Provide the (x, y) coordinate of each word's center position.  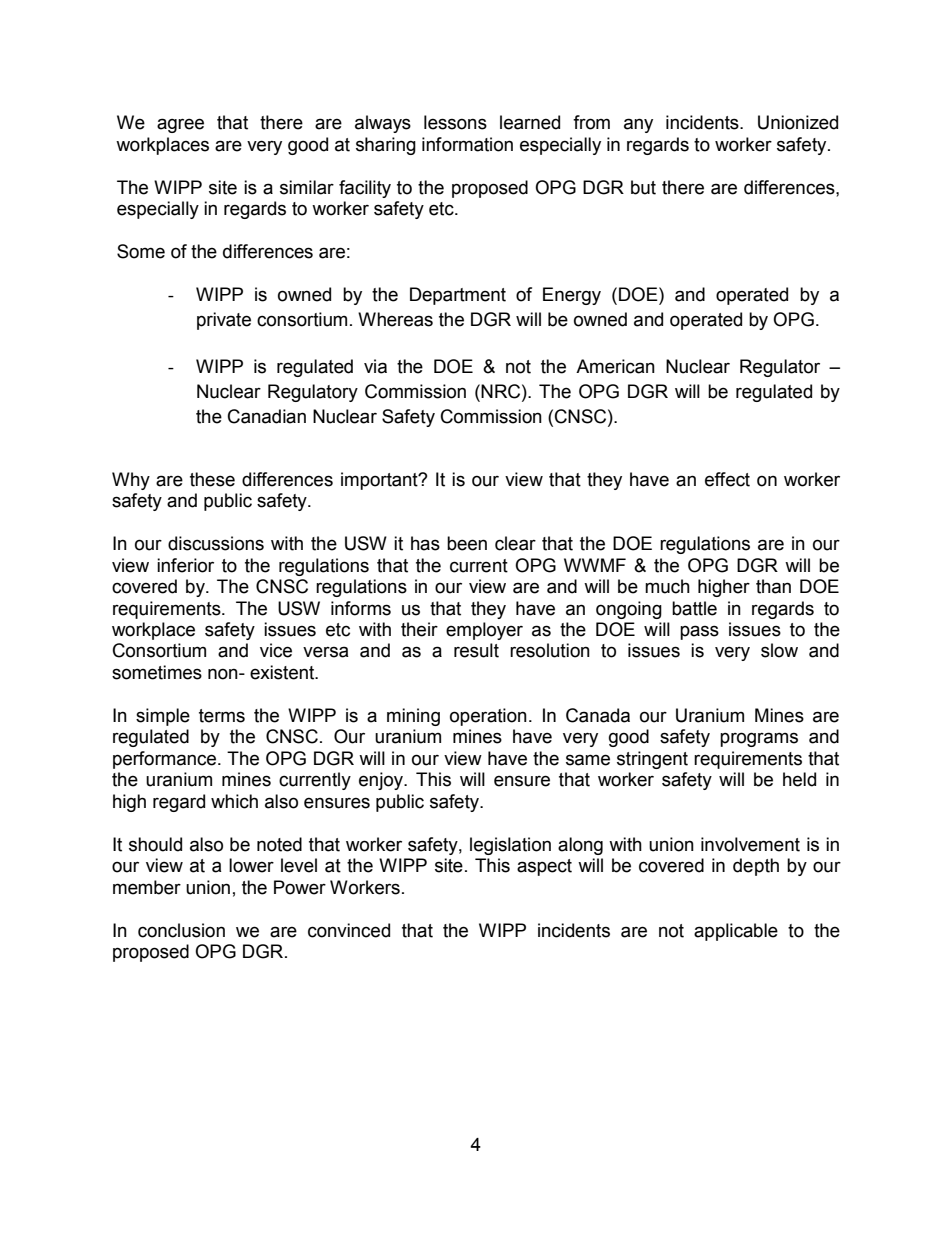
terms (222, 716)
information (467, 144)
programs (759, 739)
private (224, 321)
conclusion (181, 930)
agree (180, 125)
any (638, 125)
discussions (216, 543)
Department (458, 296)
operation (488, 717)
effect (727, 479)
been (467, 543)
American (615, 366)
